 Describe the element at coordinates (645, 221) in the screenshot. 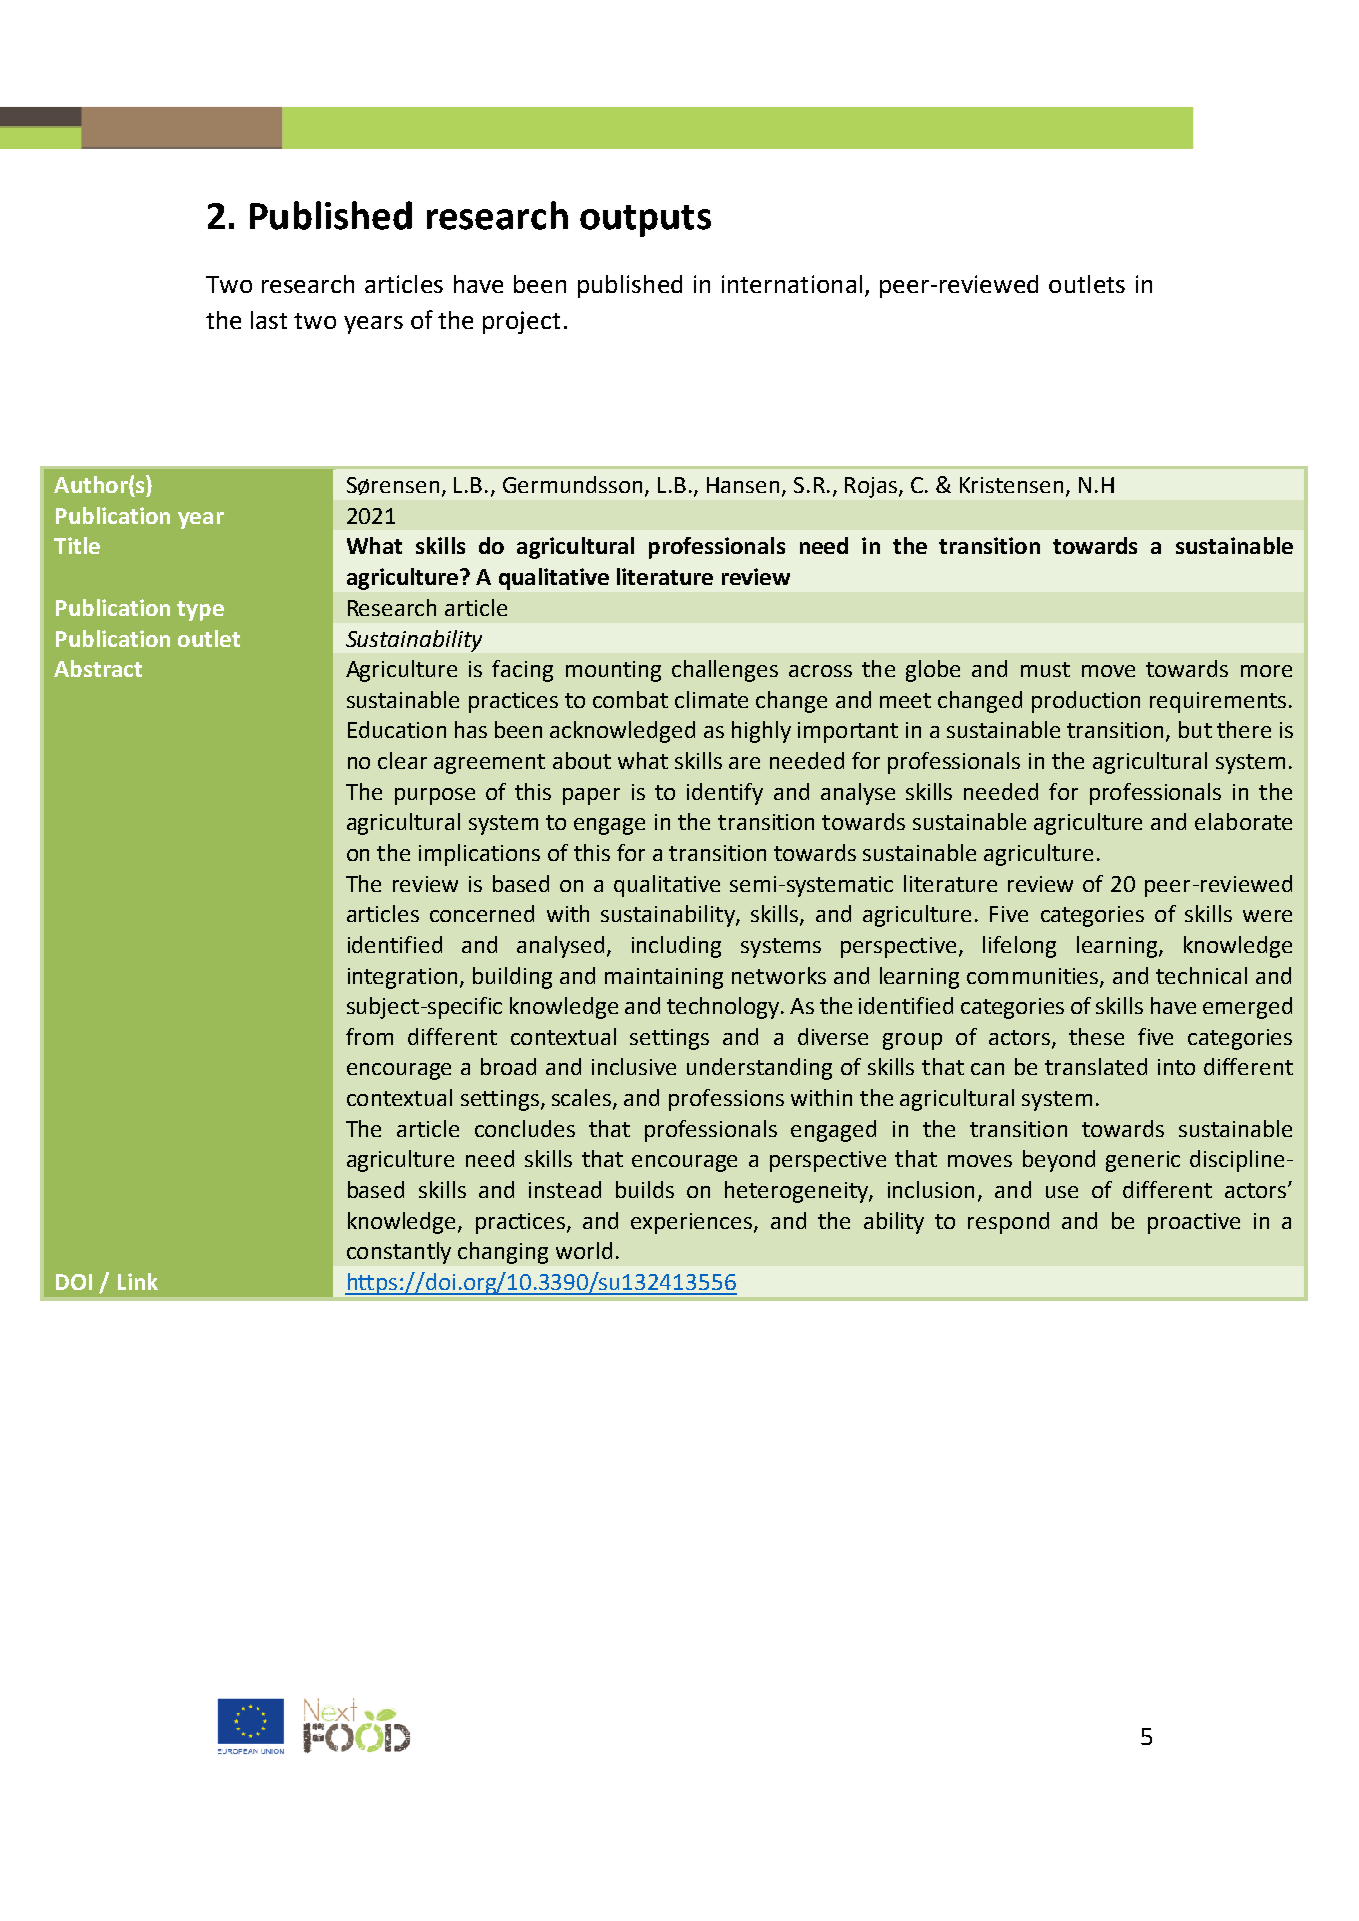

I see `outputs` at that location.
